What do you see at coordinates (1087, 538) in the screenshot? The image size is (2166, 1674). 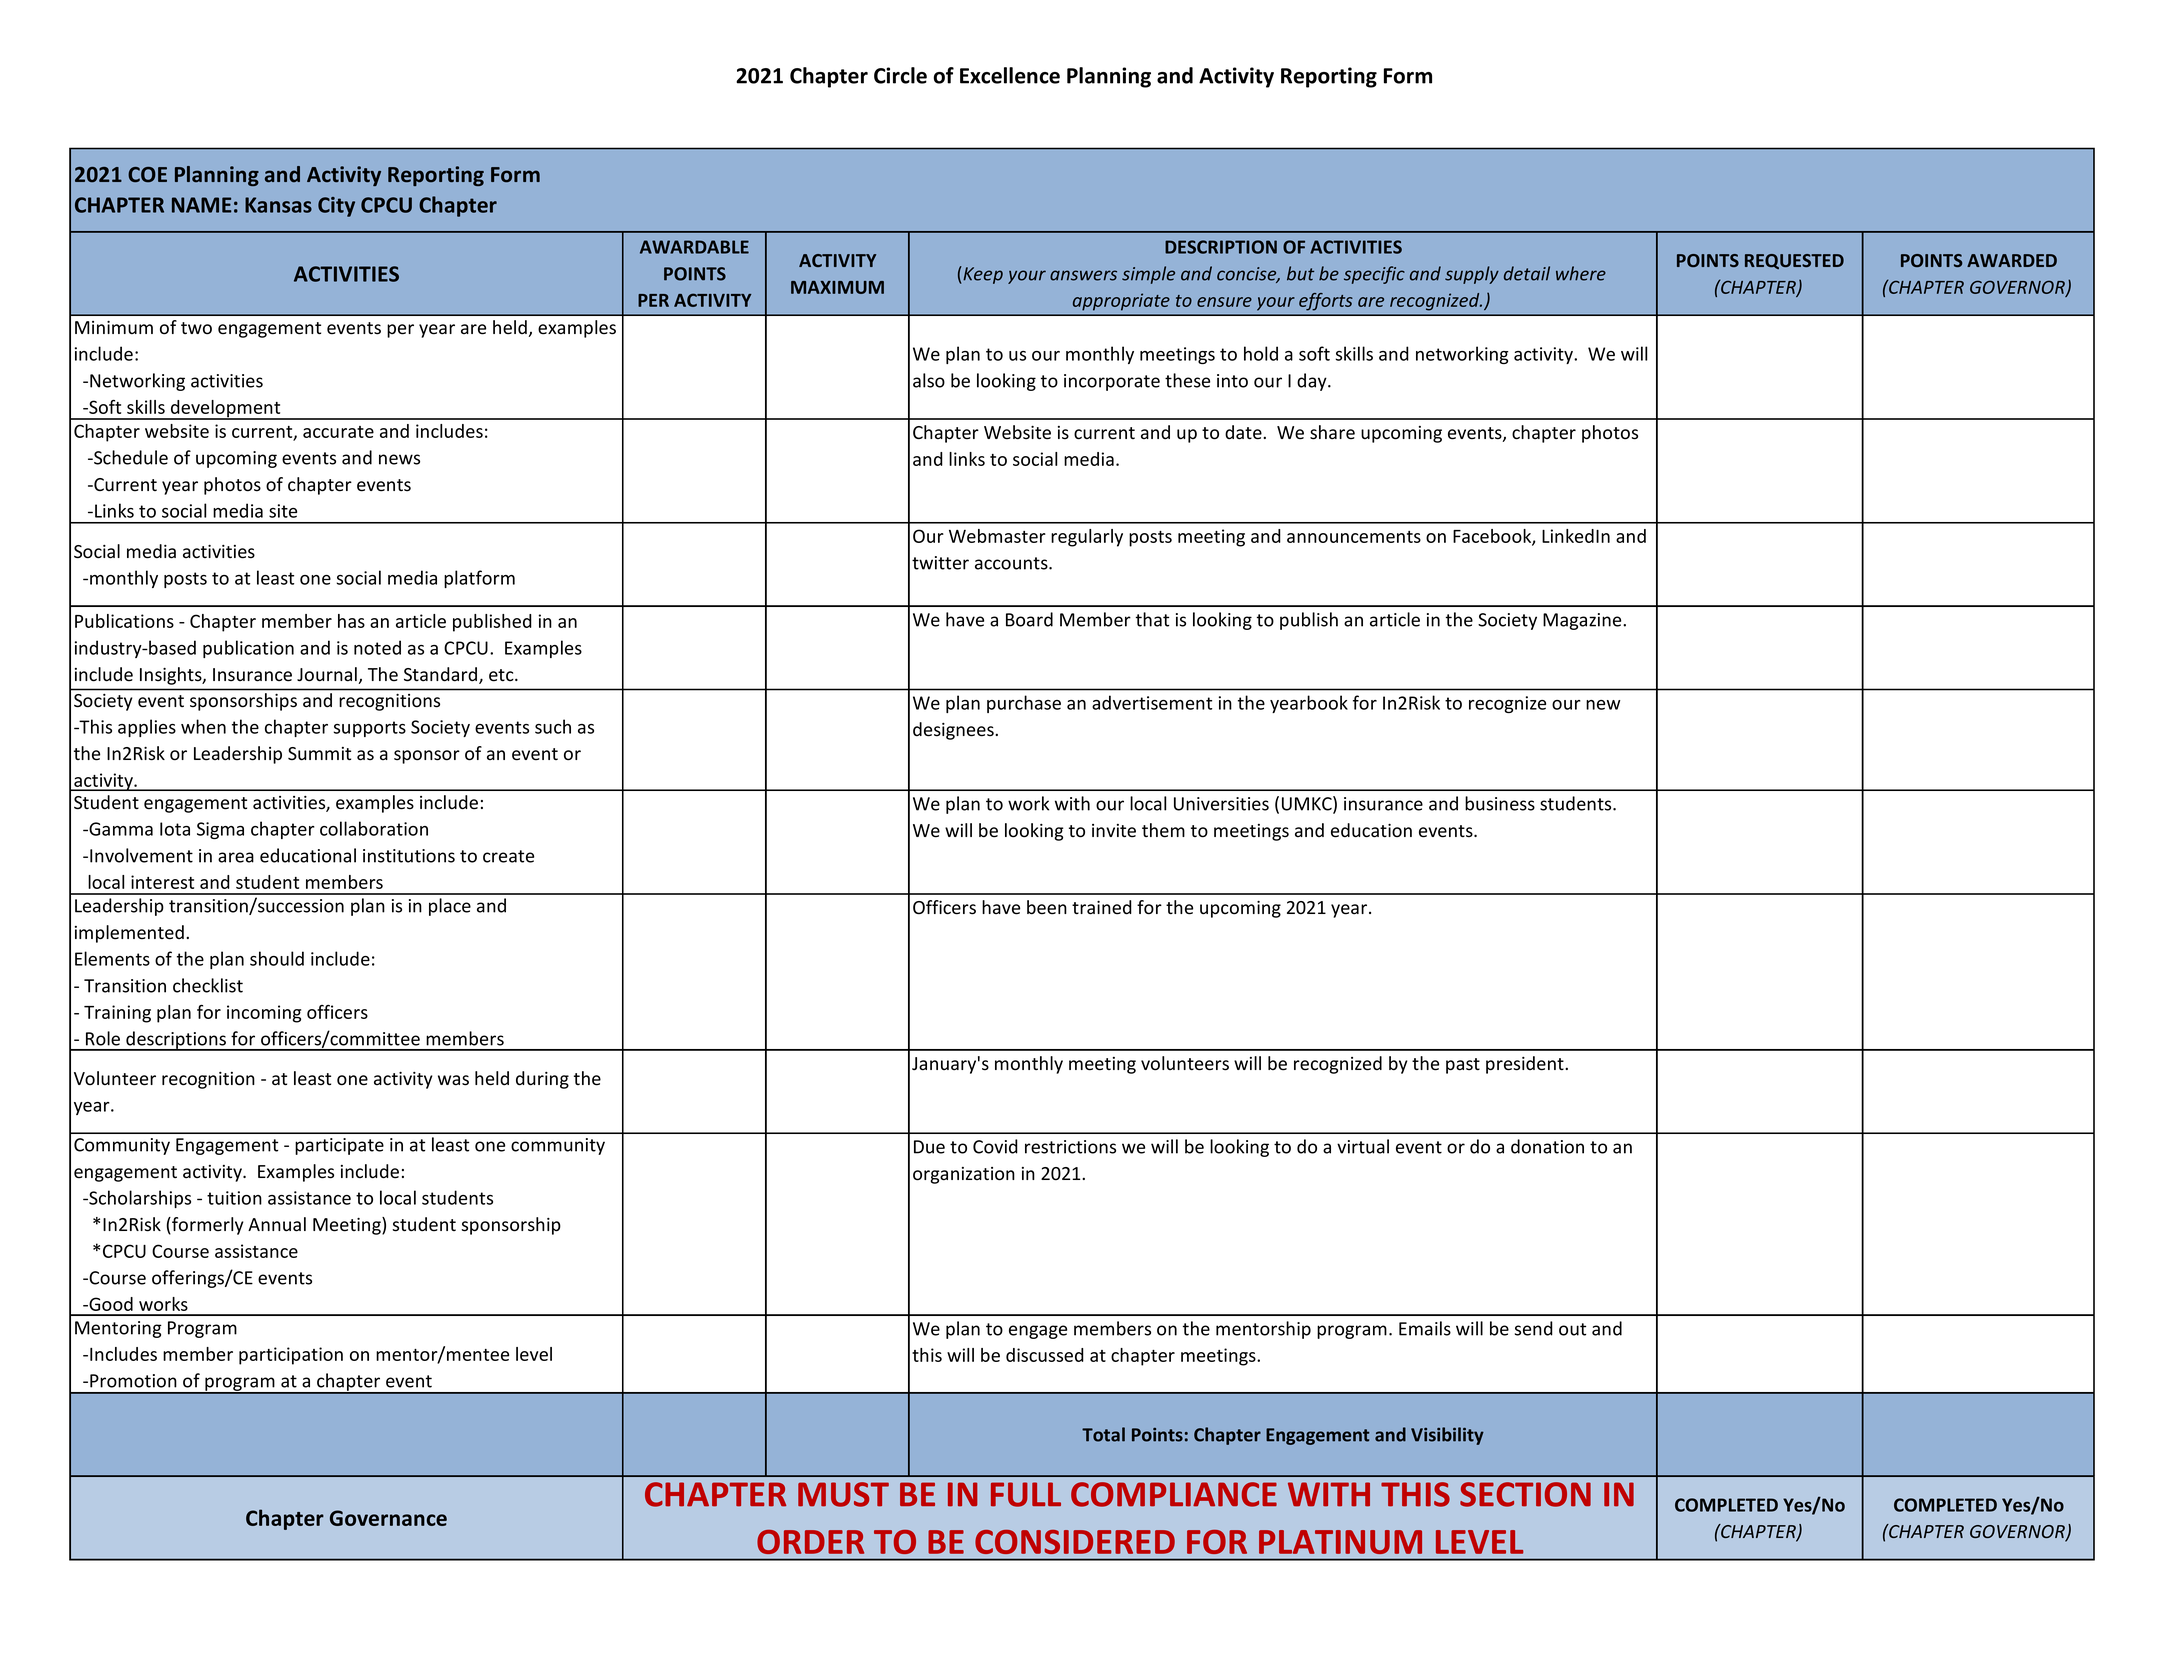 I see `regularly` at bounding box center [1087, 538].
